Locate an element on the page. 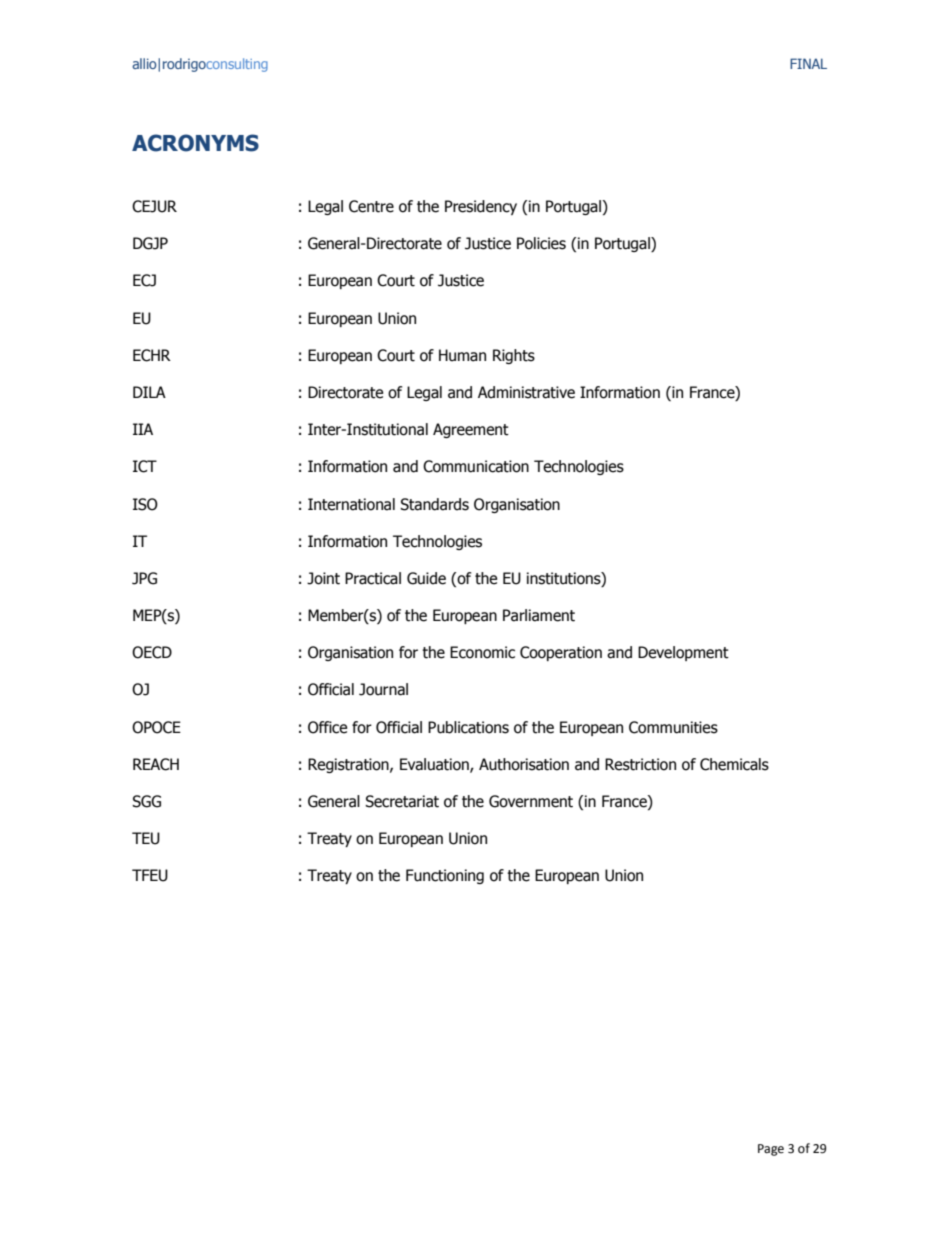 The height and width of the document is (1233, 952). Economic is located at coordinates (482, 652).
